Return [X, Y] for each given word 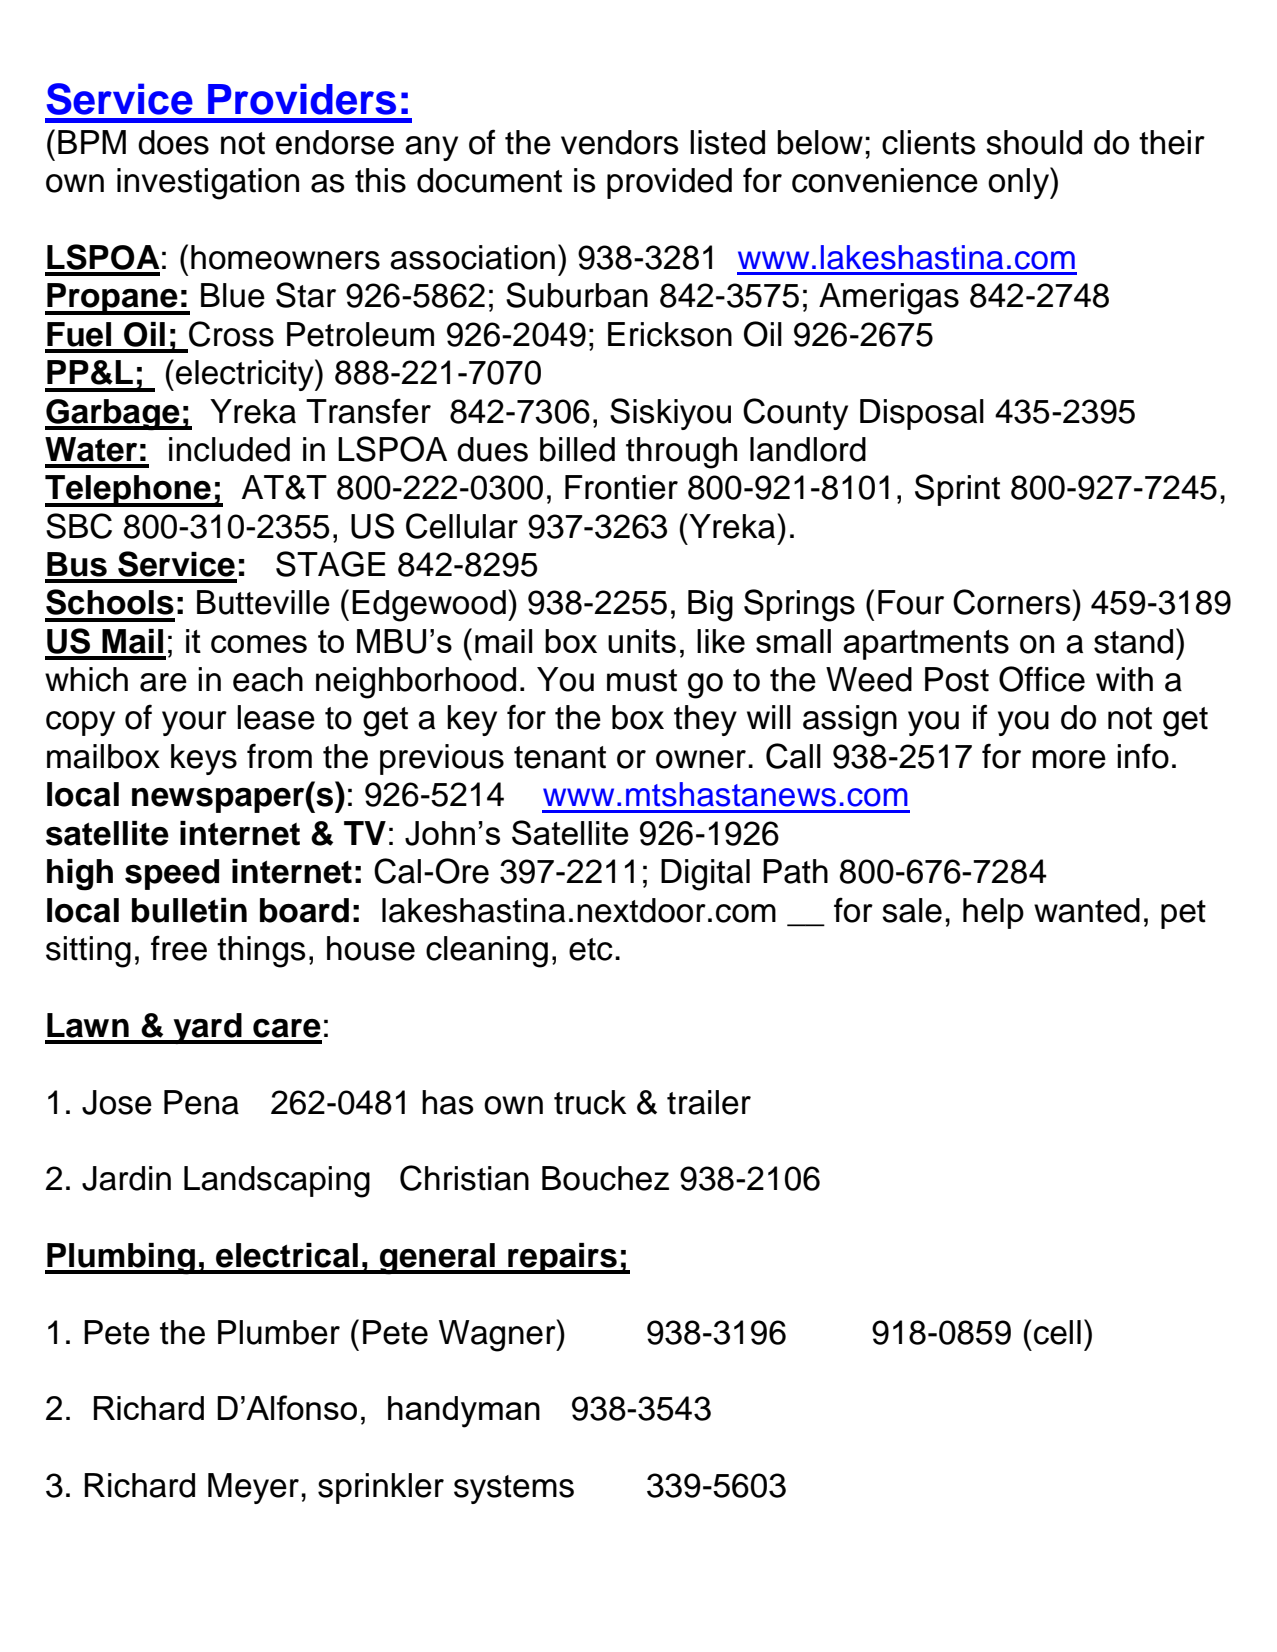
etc [591, 949]
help [993, 913]
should [1034, 142]
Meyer [253, 1488]
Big [710, 606]
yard [207, 1028]
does [173, 142]
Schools [110, 602]
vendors [620, 142]
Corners [1013, 602]
